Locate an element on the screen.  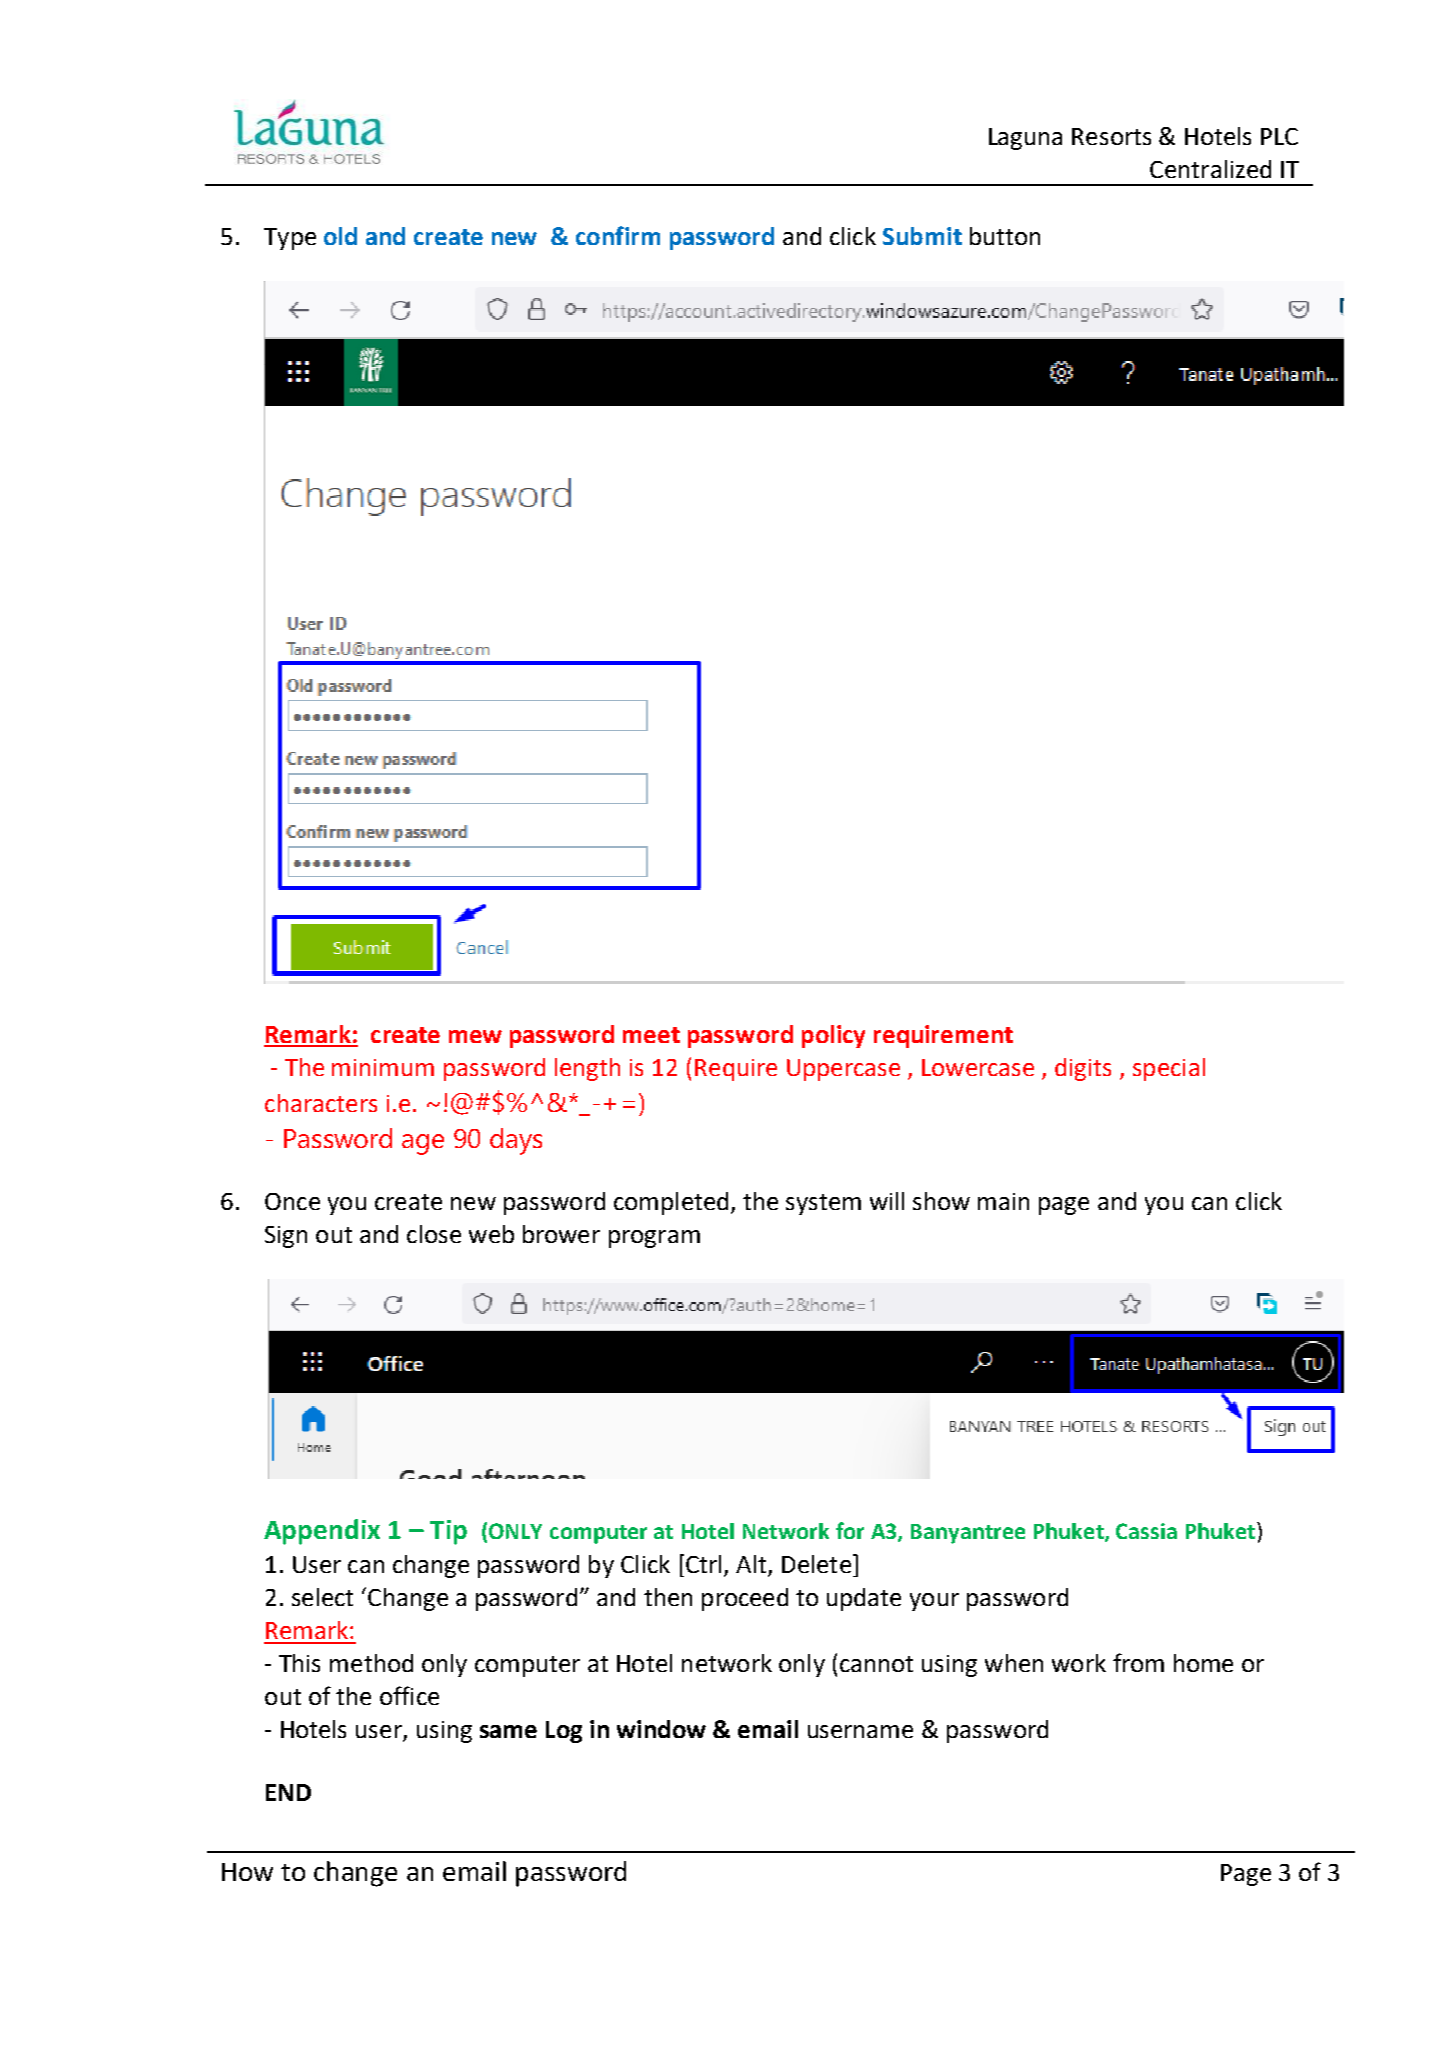
office is located at coordinates (409, 1695).
